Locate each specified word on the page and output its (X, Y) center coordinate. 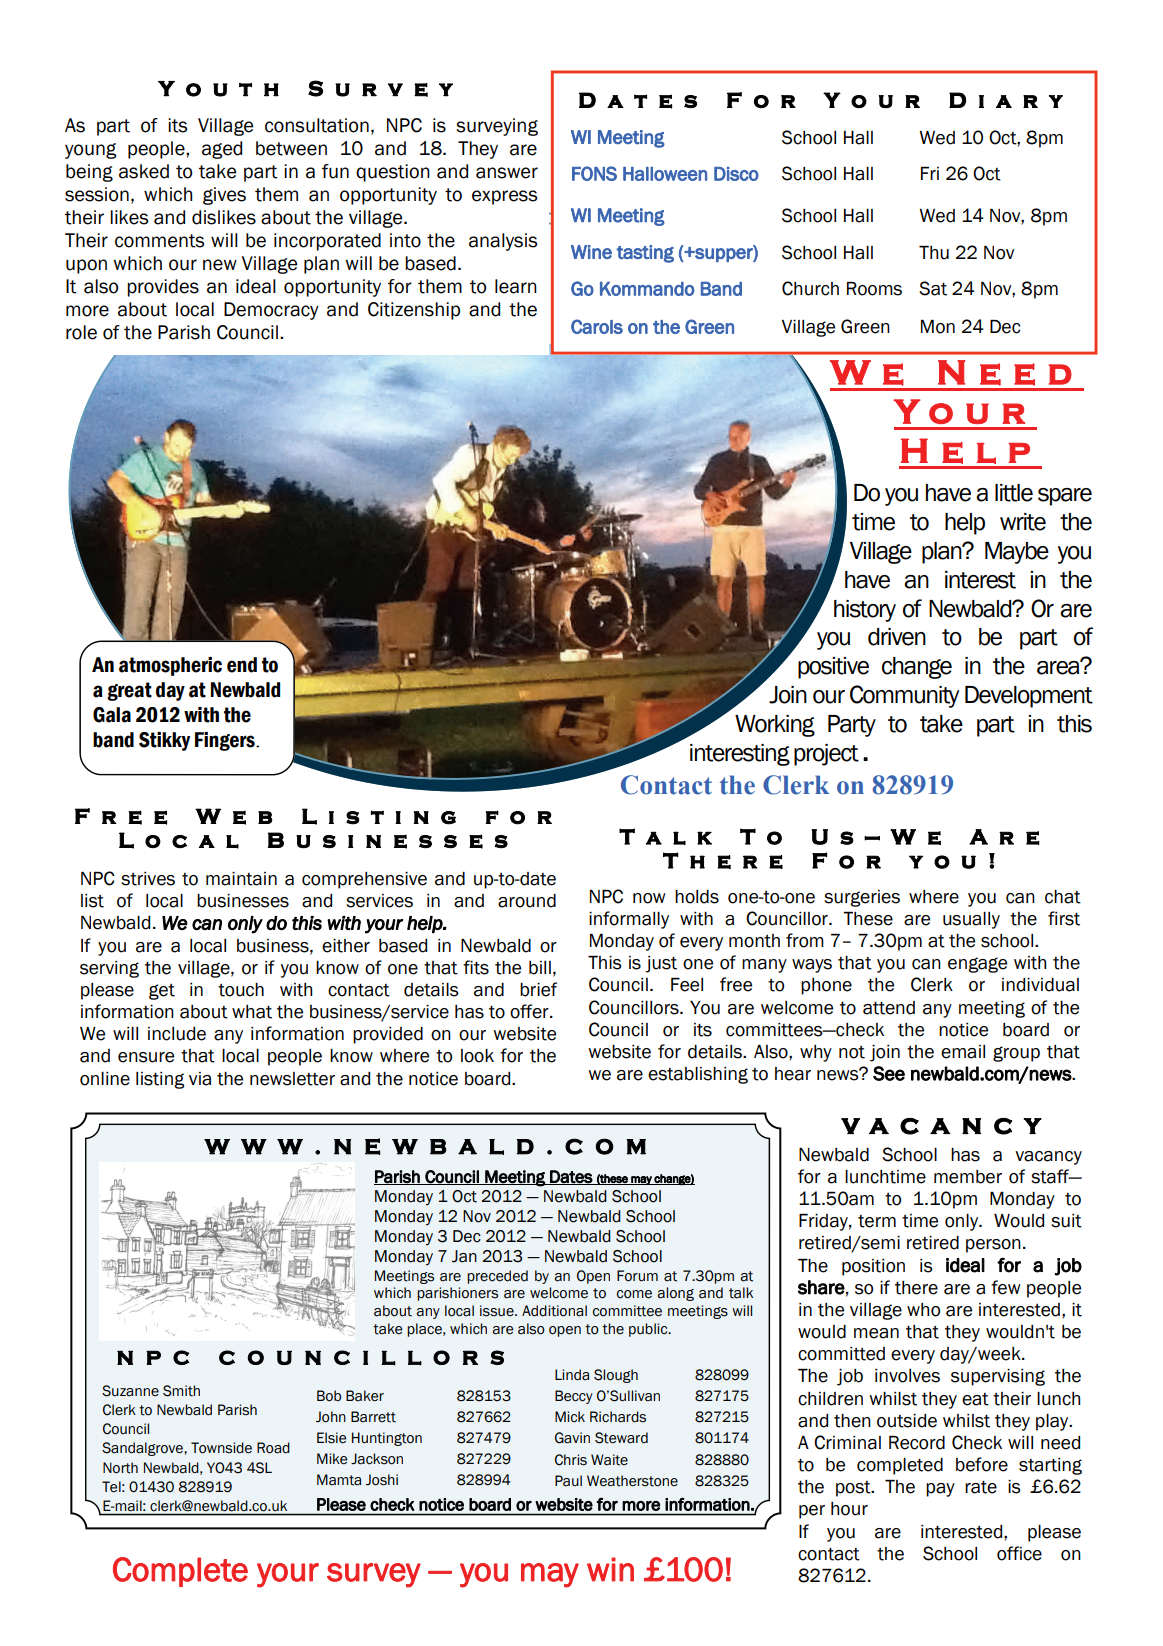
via (200, 1079)
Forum (637, 1276)
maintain (241, 879)
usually (971, 920)
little (1014, 493)
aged (222, 150)
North (120, 1468)
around (527, 901)
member (968, 1177)
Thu (934, 253)
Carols (597, 326)
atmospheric (170, 666)
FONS (594, 173)
